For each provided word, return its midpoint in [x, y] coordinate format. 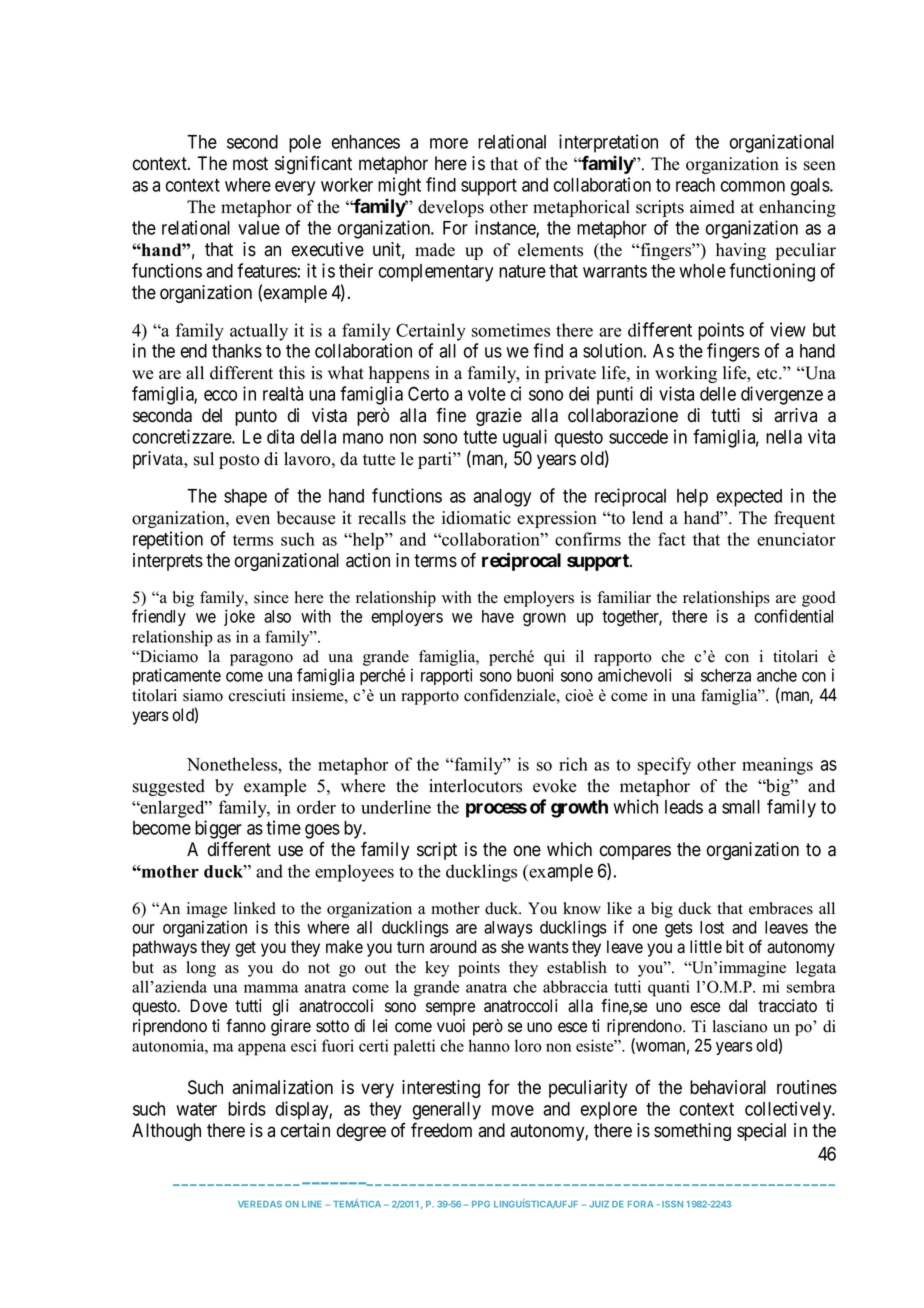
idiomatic [476, 518]
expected [749, 498]
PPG [481, 1204]
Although [166, 1132]
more [449, 143]
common [753, 186]
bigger [218, 829]
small [741, 807]
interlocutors [475, 786]
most [250, 164]
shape [245, 498]
